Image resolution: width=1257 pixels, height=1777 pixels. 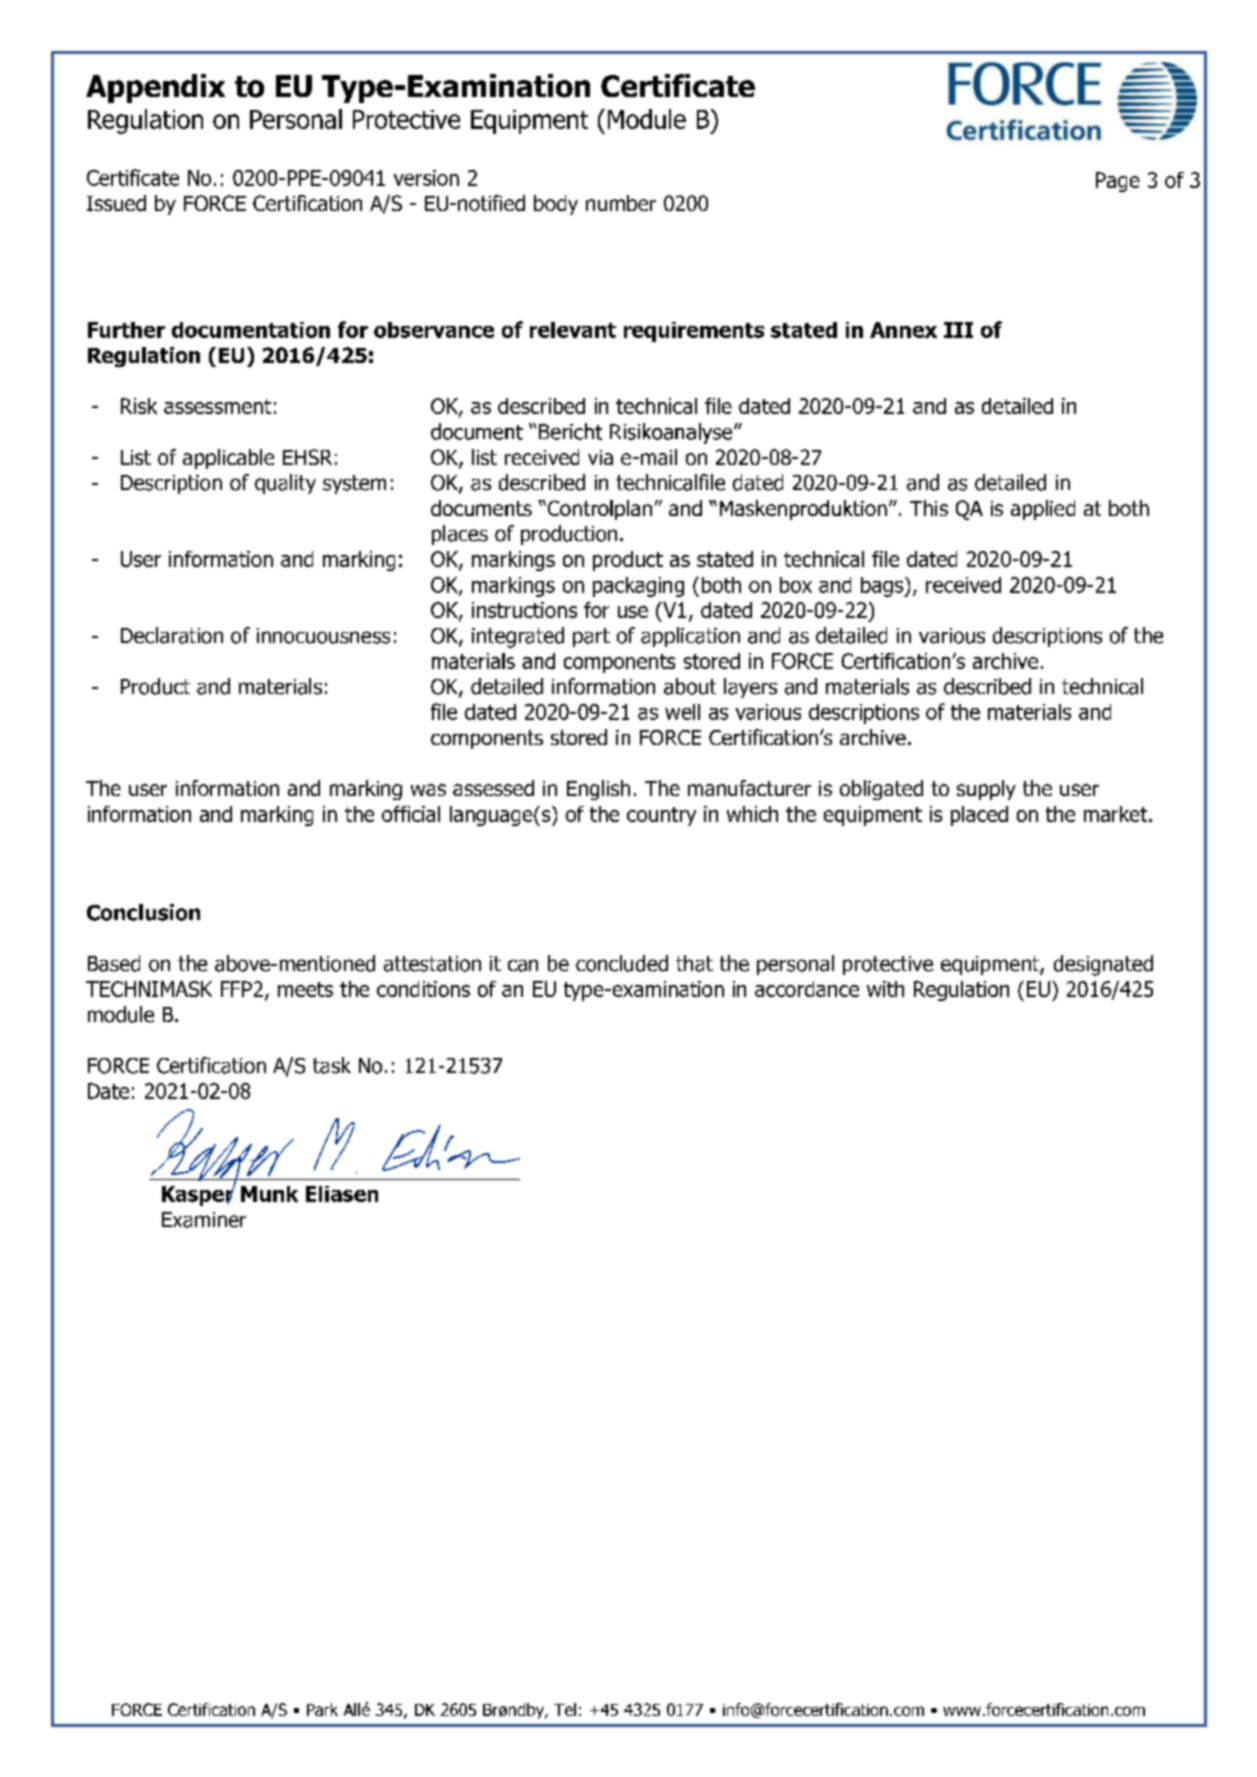 I want to click on with, so click(x=885, y=989).
